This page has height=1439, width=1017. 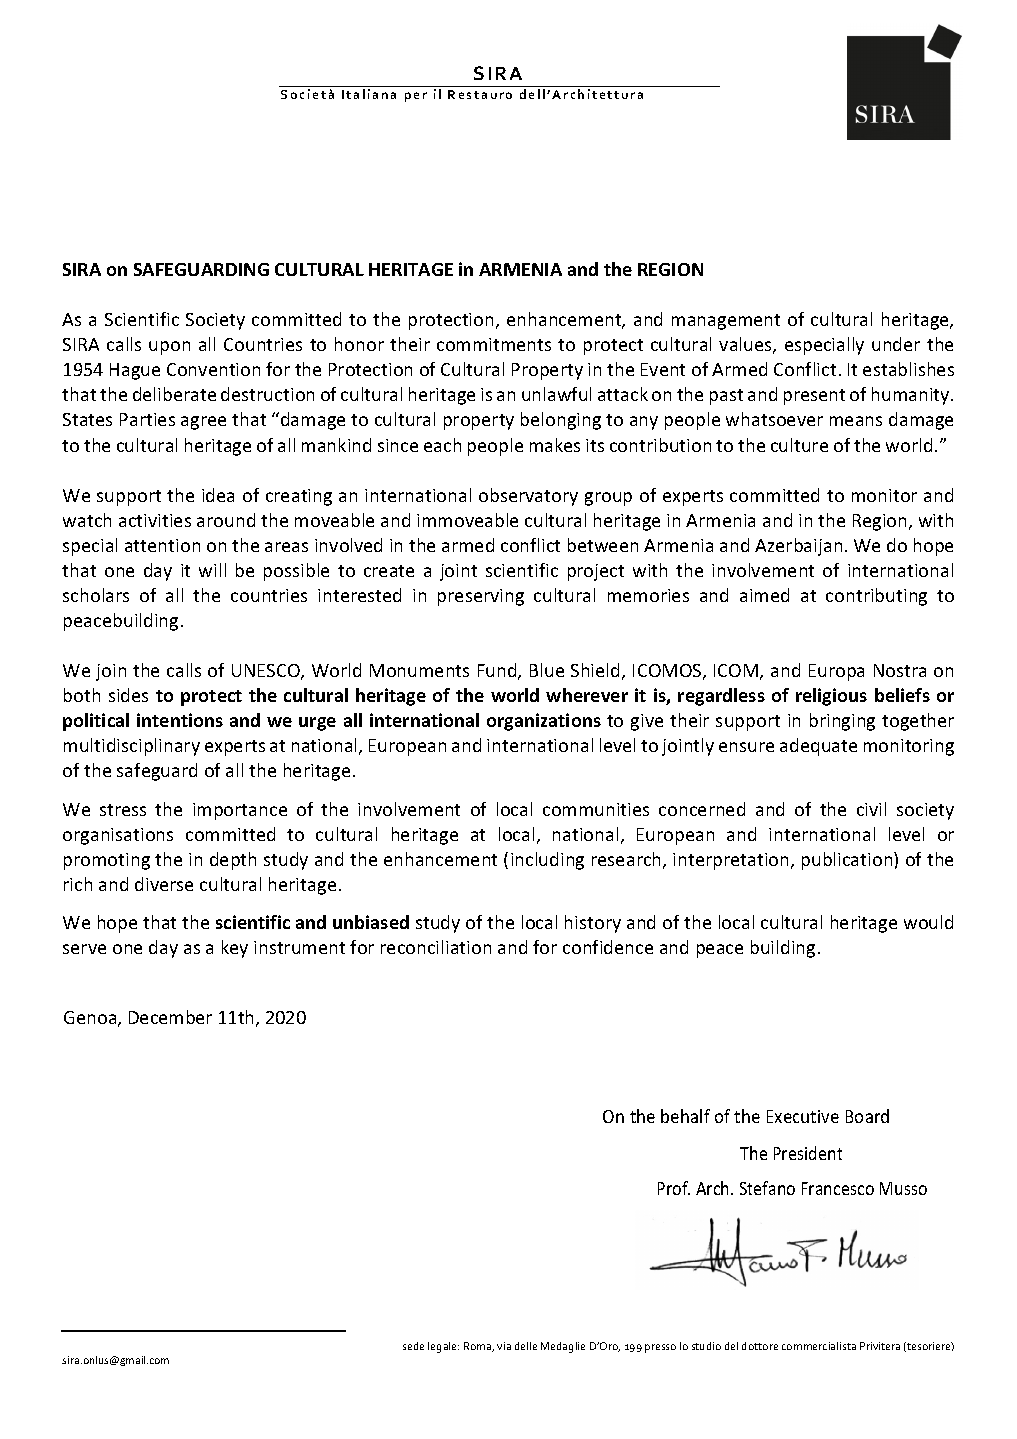 What do you see at coordinates (706, 1346) in the page?
I see `studio` at bounding box center [706, 1346].
